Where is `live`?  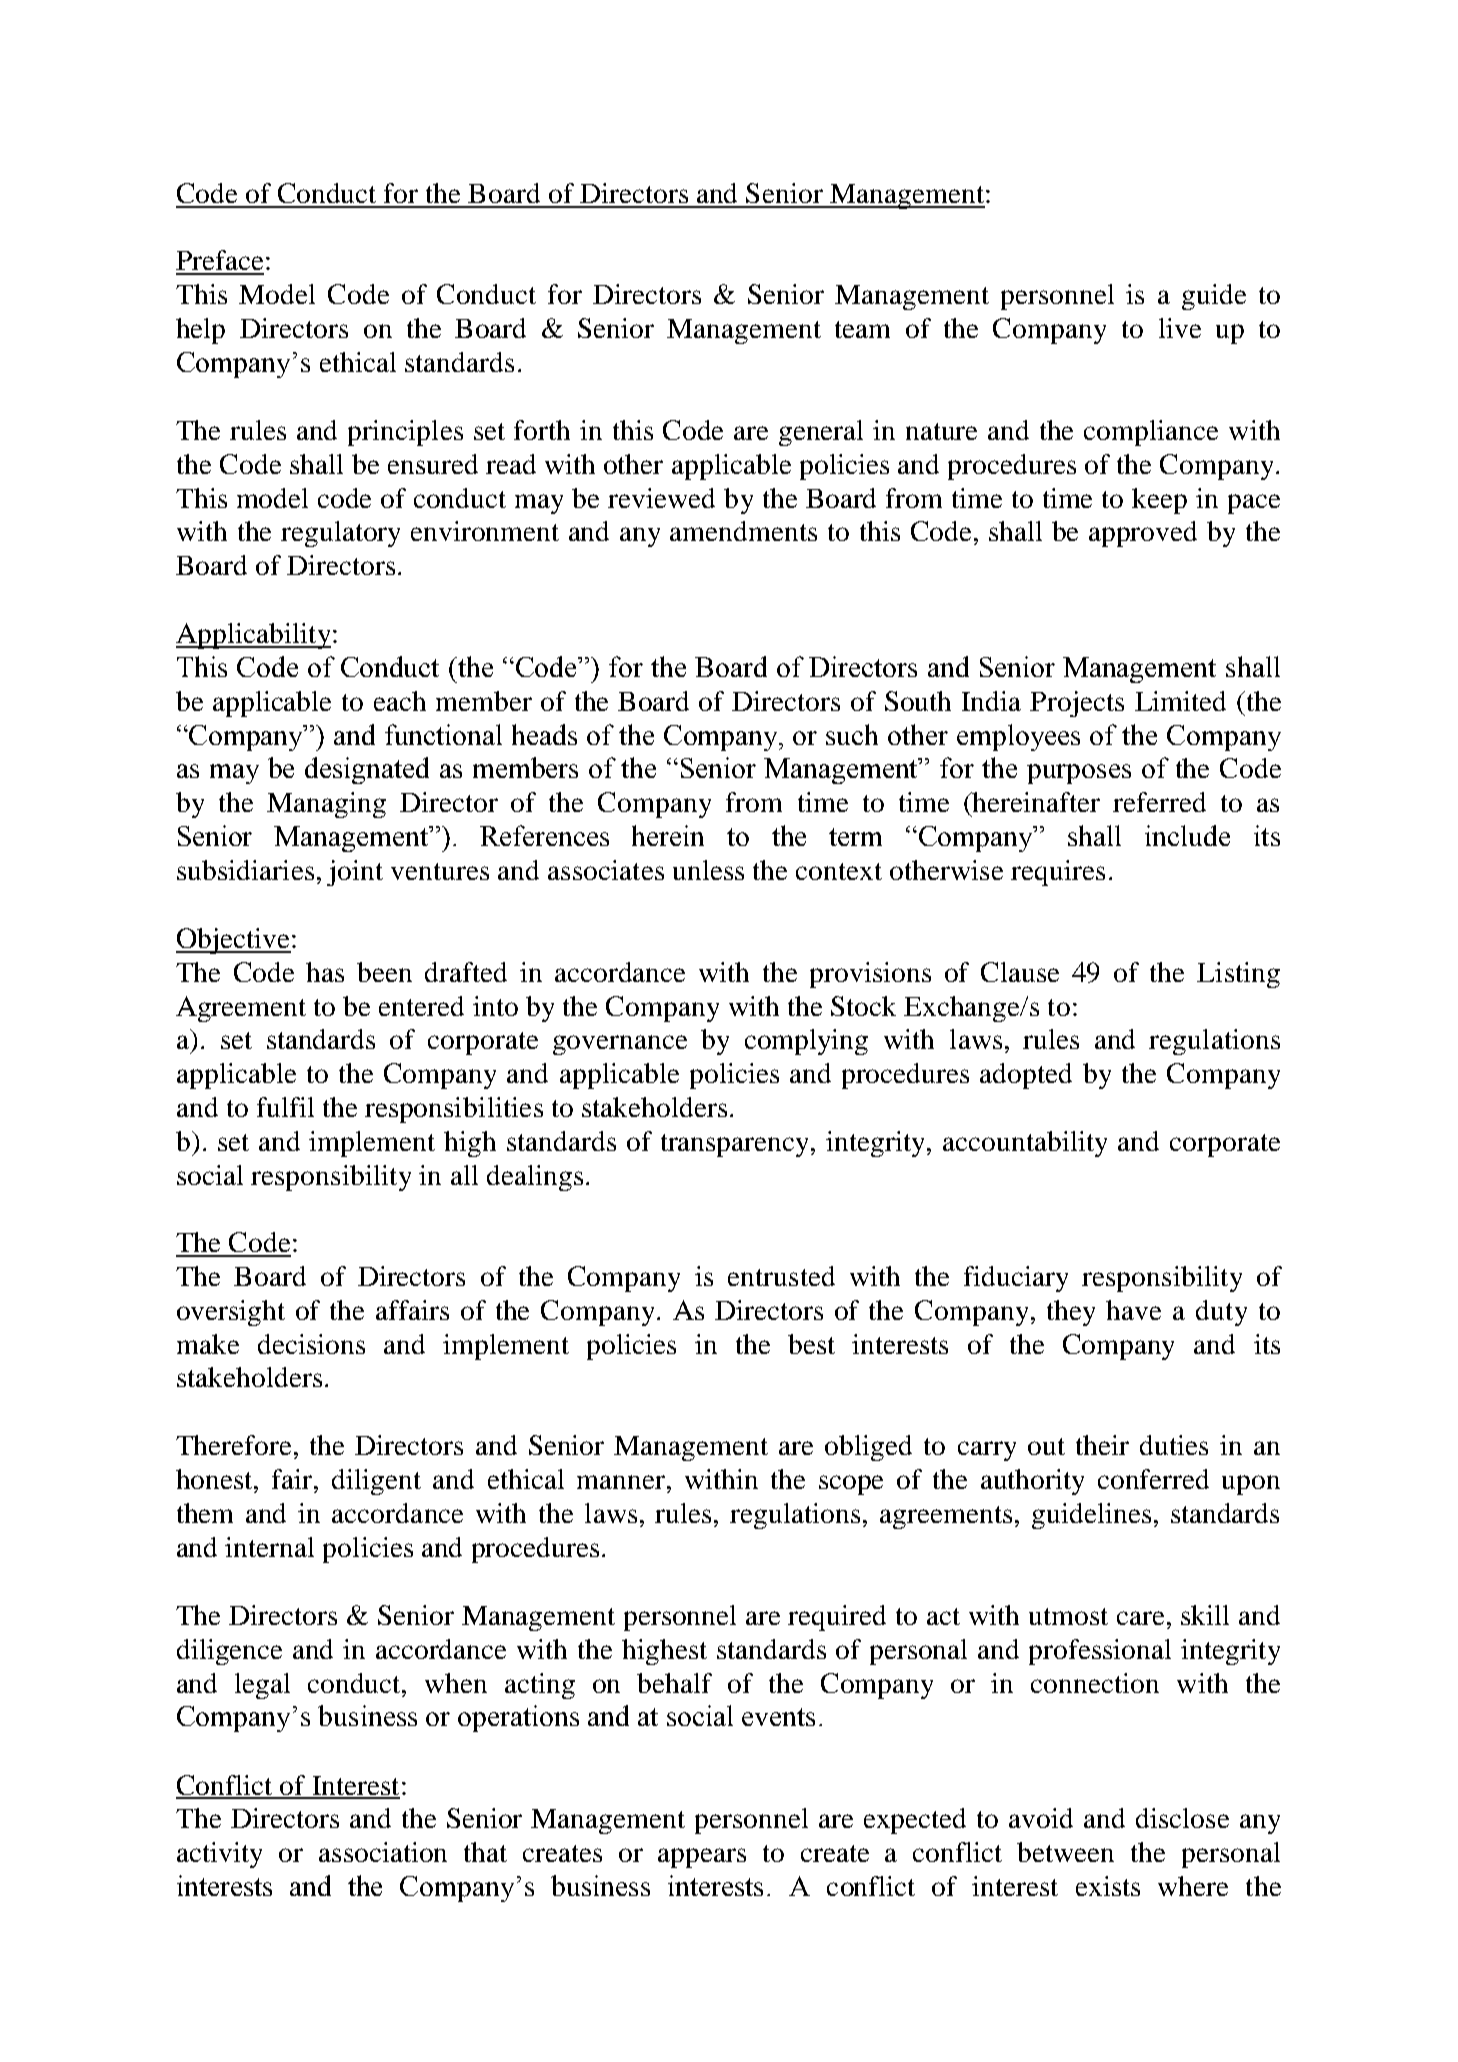
live is located at coordinates (1180, 328).
